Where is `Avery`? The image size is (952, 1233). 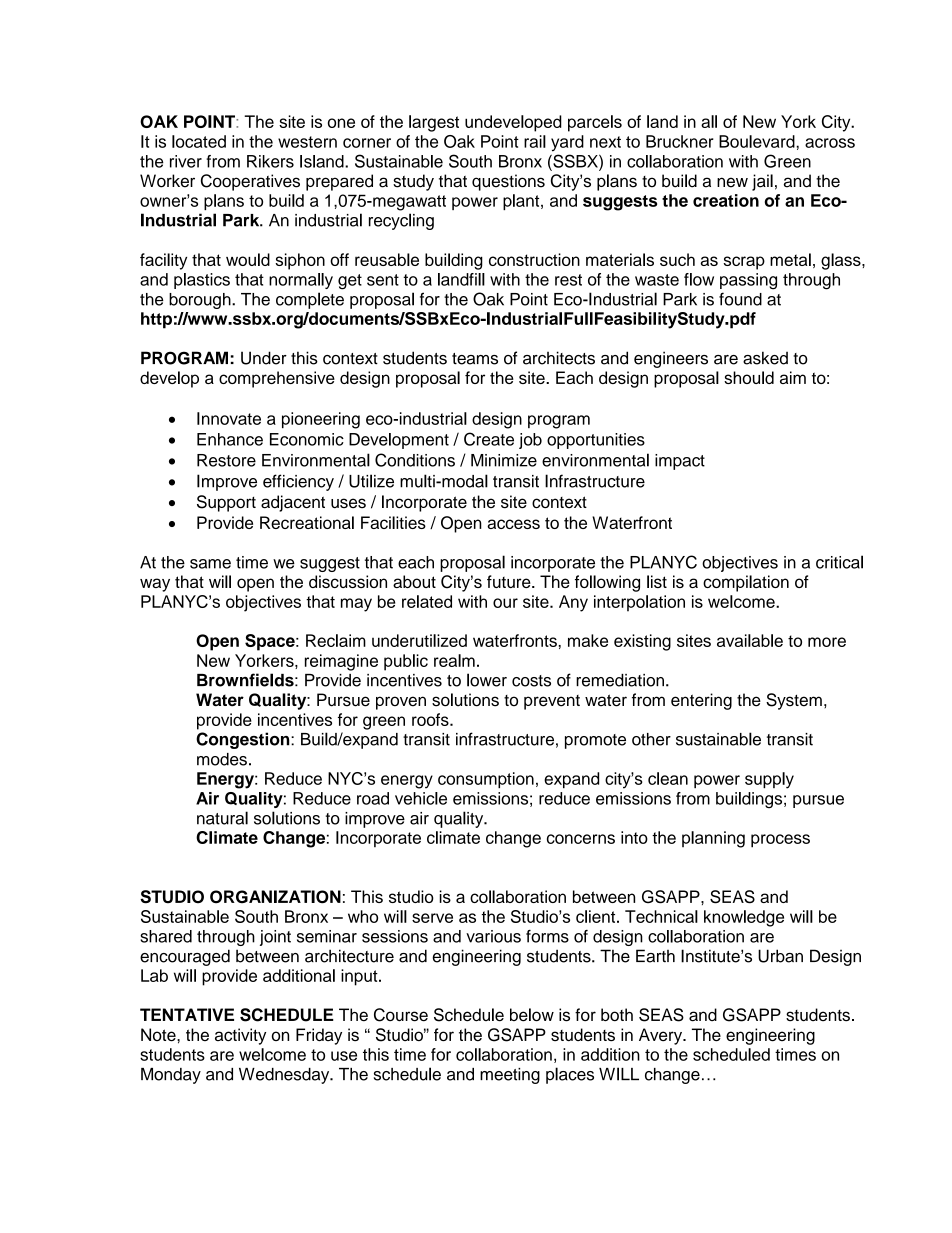
Avery is located at coordinates (662, 1036).
